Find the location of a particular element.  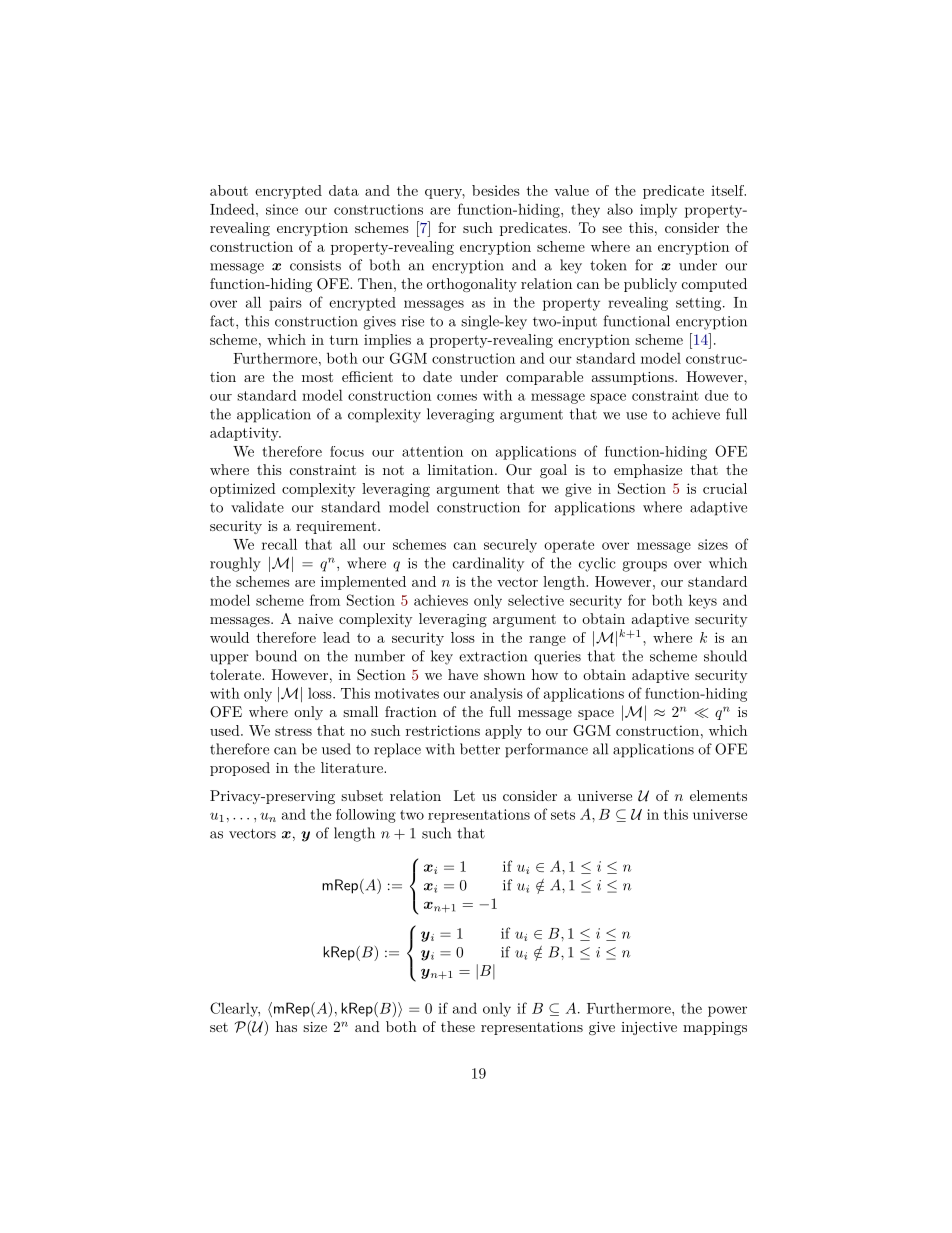

since is located at coordinates (282, 209).
